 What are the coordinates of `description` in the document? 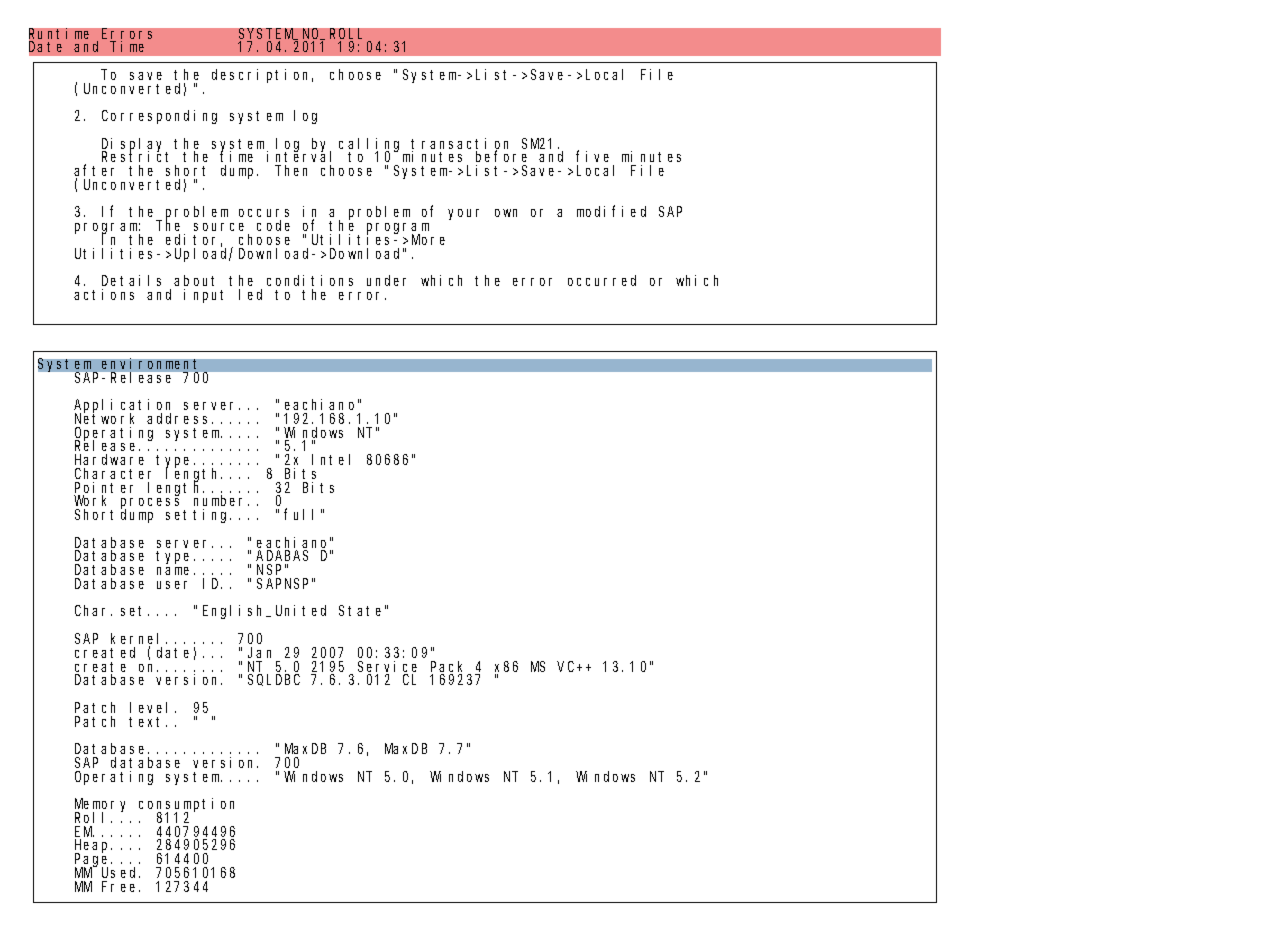 It's located at (262, 76).
